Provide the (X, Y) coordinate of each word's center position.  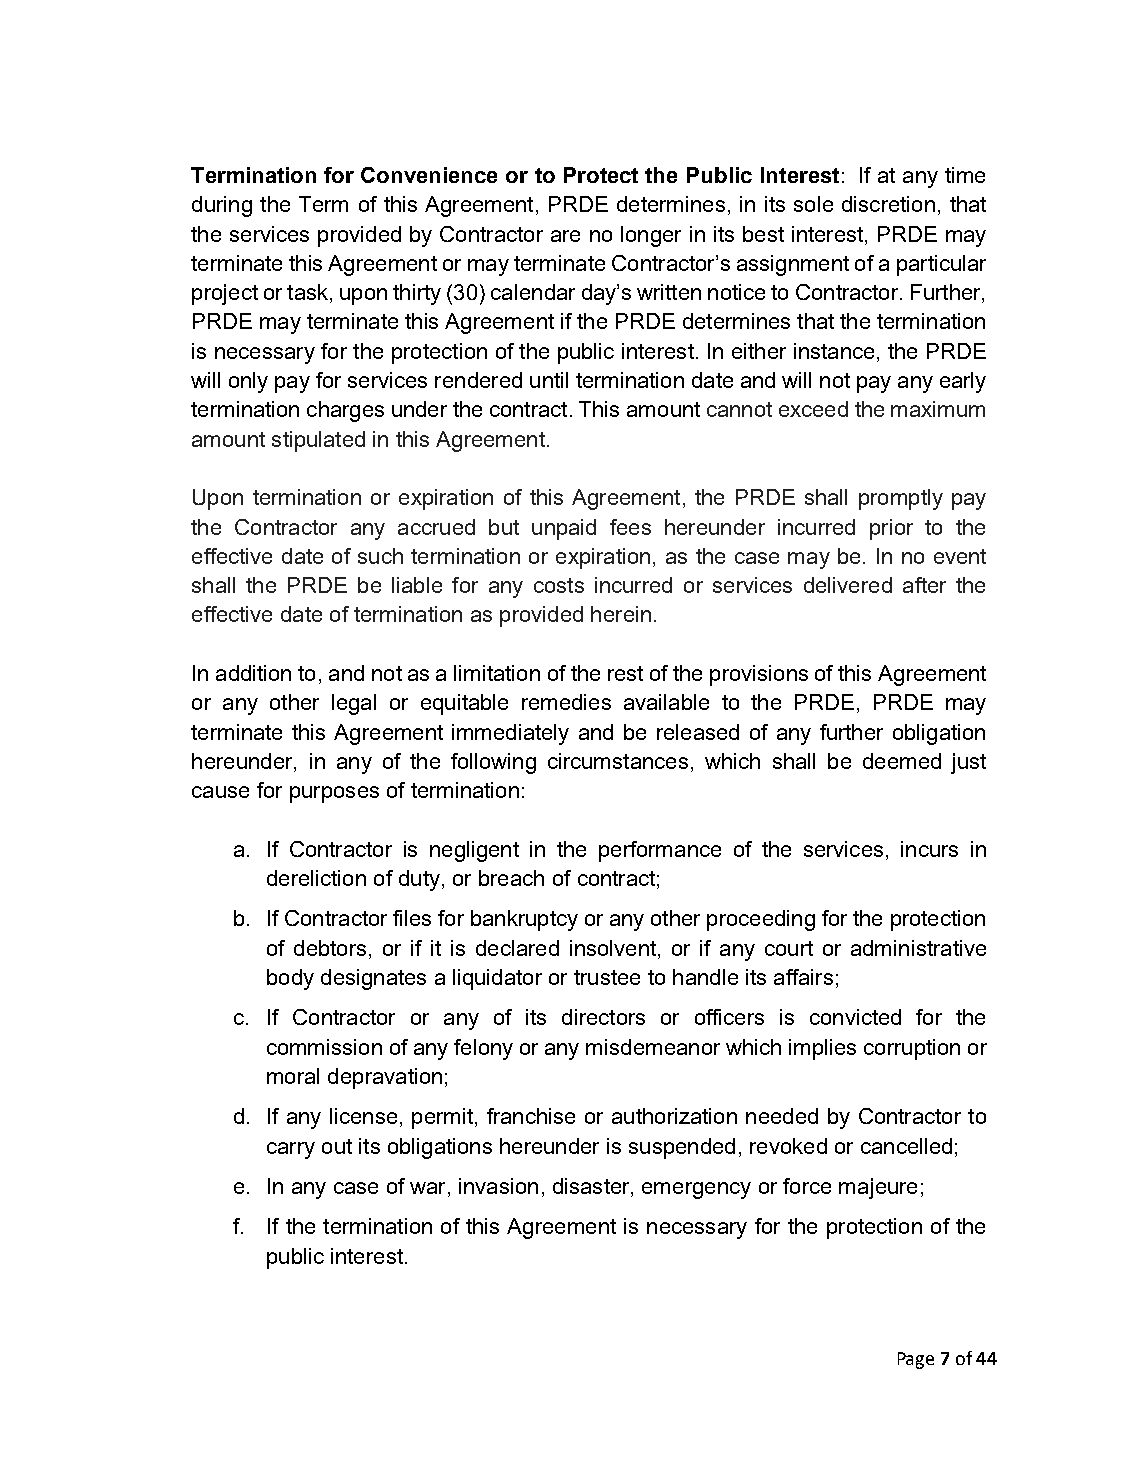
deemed (902, 761)
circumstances (618, 761)
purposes (334, 794)
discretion (888, 204)
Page (916, 1360)
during (222, 206)
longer (651, 236)
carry (291, 1150)
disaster (592, 1187)
